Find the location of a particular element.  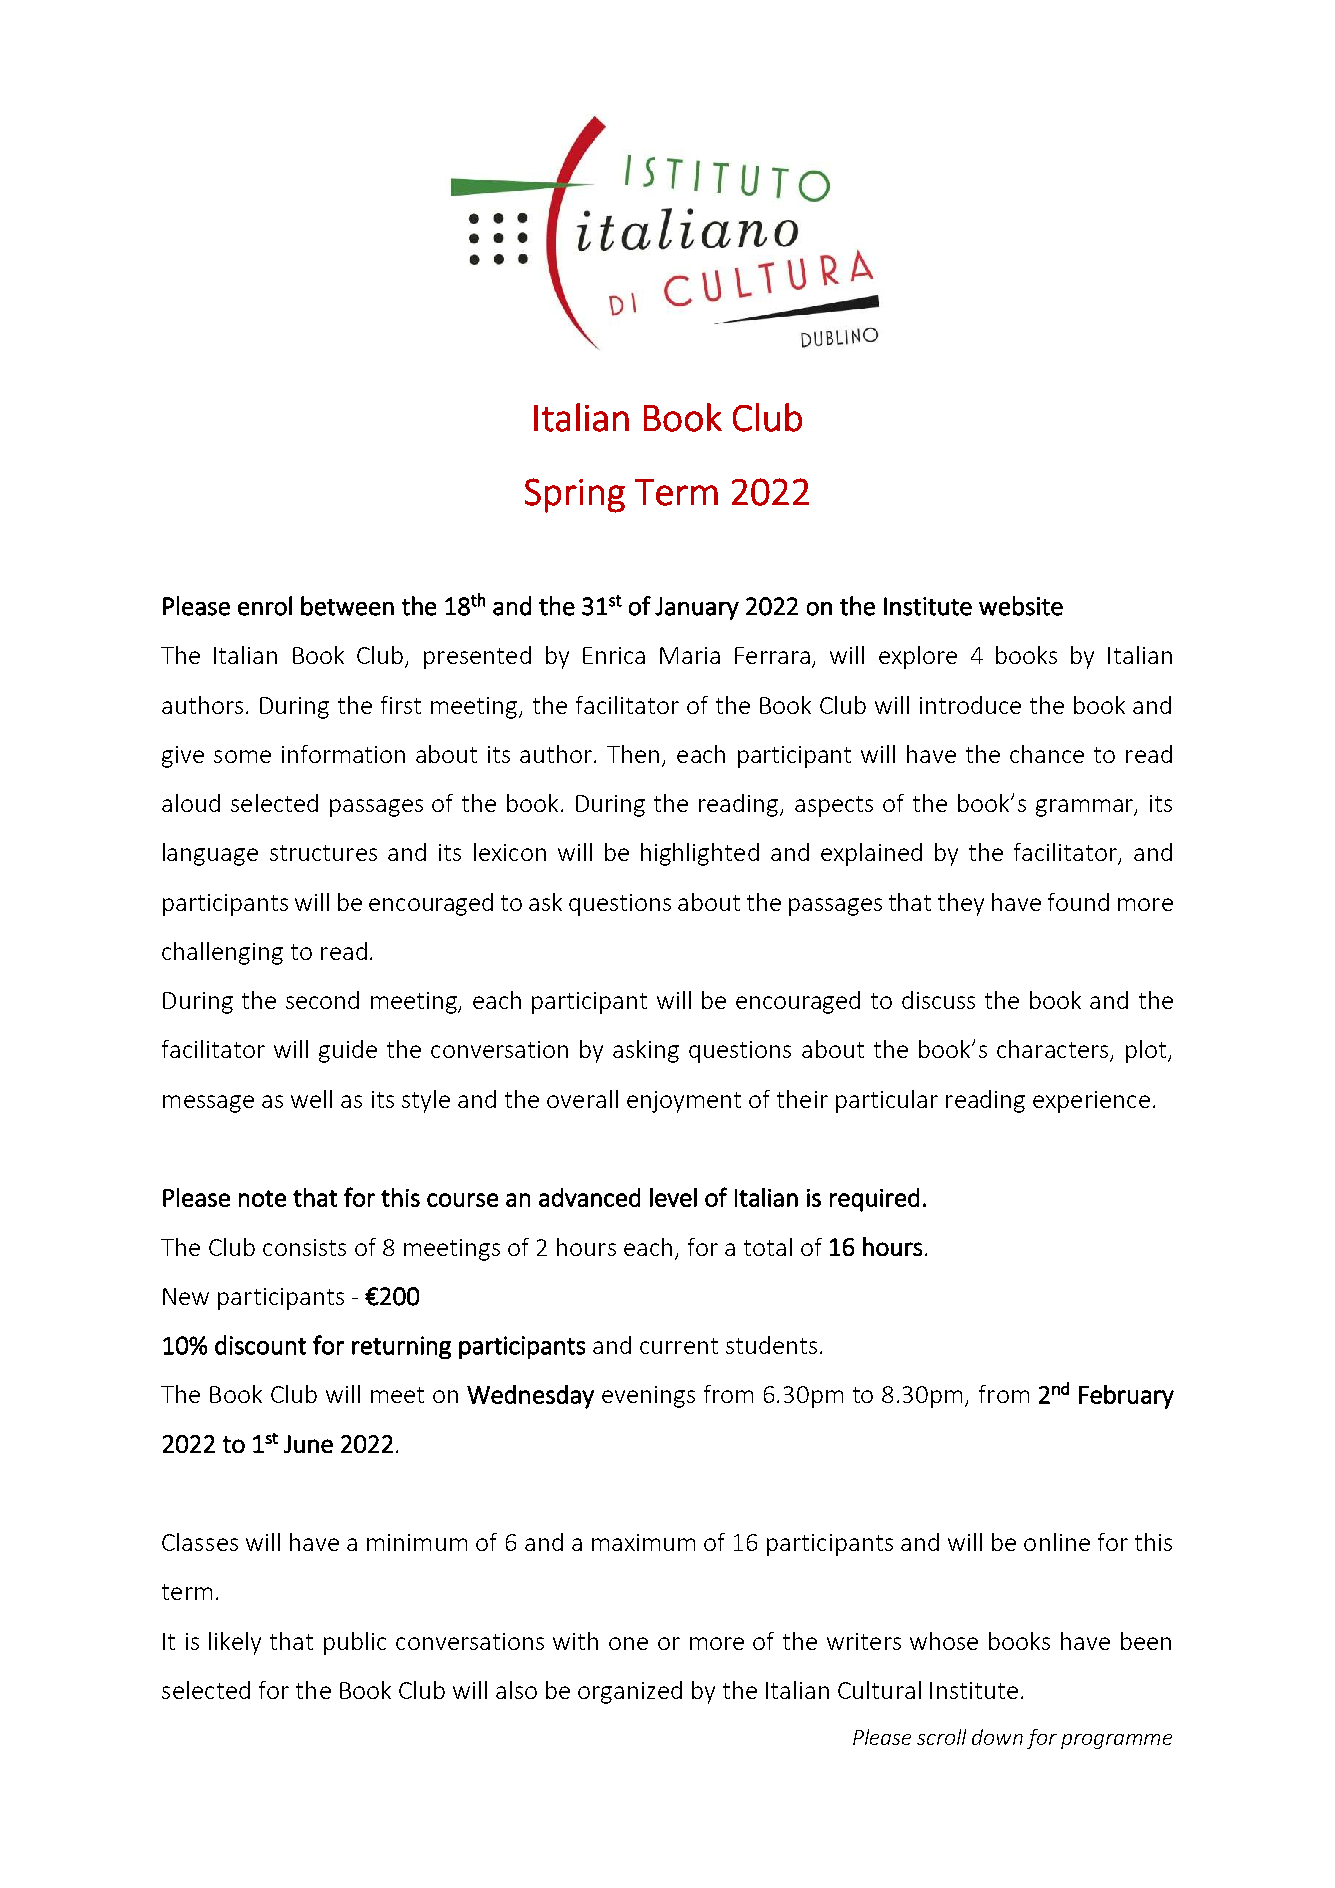

challenging is located at coordinates (222, 953).
